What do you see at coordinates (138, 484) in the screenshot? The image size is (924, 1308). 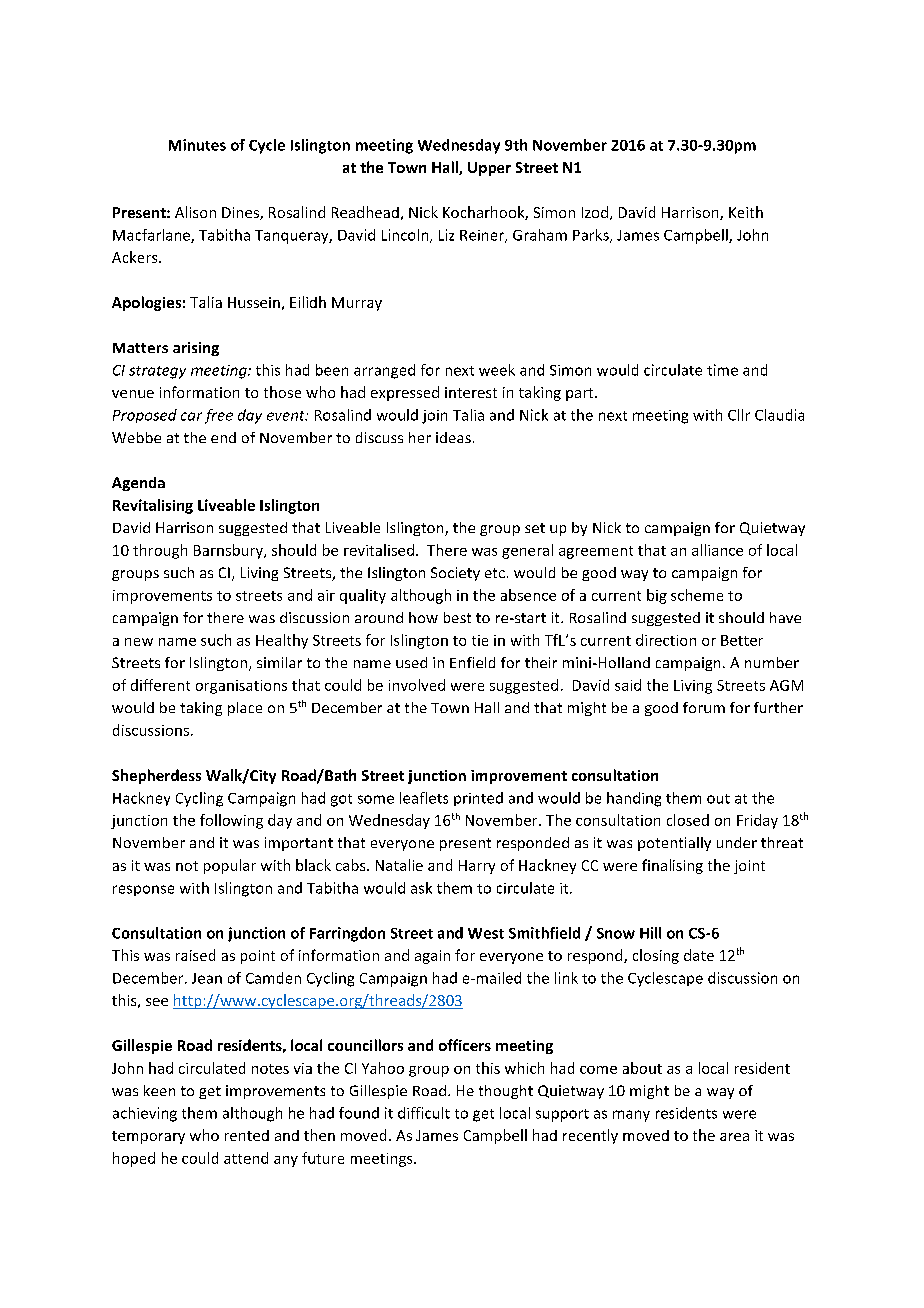 I see `Agenda` at bounding box center [138, 484].
